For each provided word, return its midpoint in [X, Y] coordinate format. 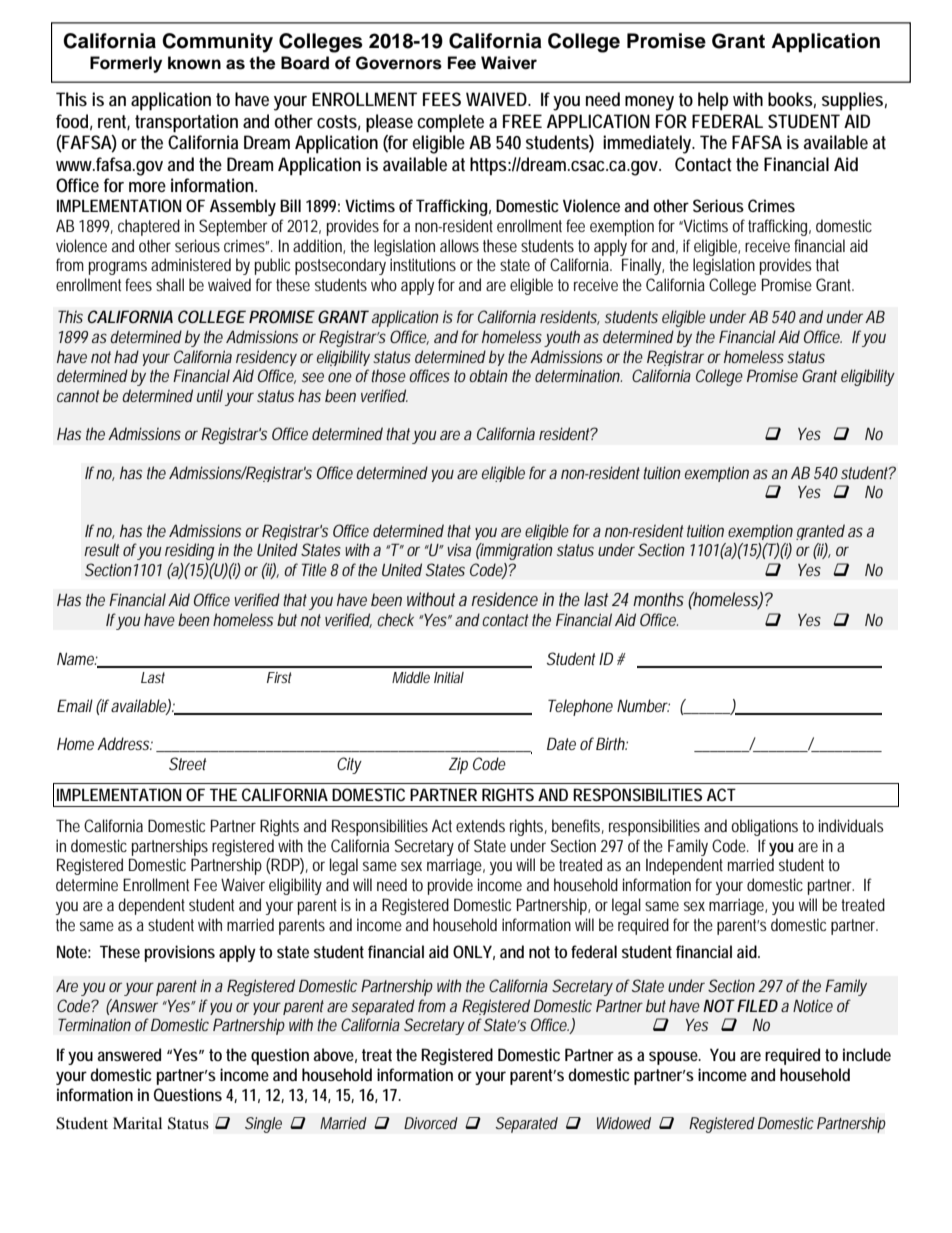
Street [188, 763]
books [790, 99]
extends [480, 825]
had [126, 356]
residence [505, 599]
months [658, 599]
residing [190, 551]
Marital [137, 1123]
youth [562, 338]
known [194, 63]
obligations [764, 827]
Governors [399, 63]
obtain [488, 375]
